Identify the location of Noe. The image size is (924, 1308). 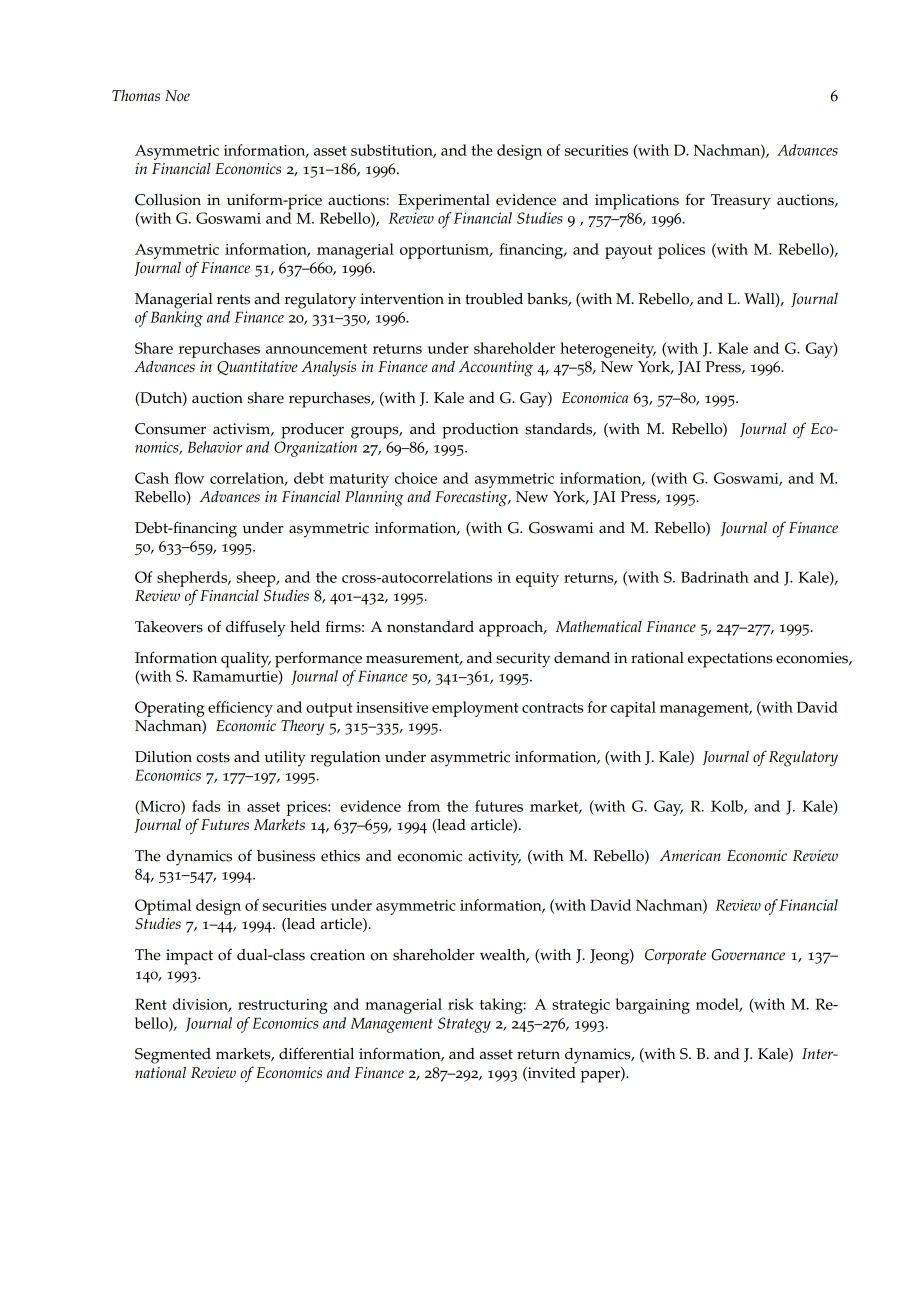
(177, 95).
